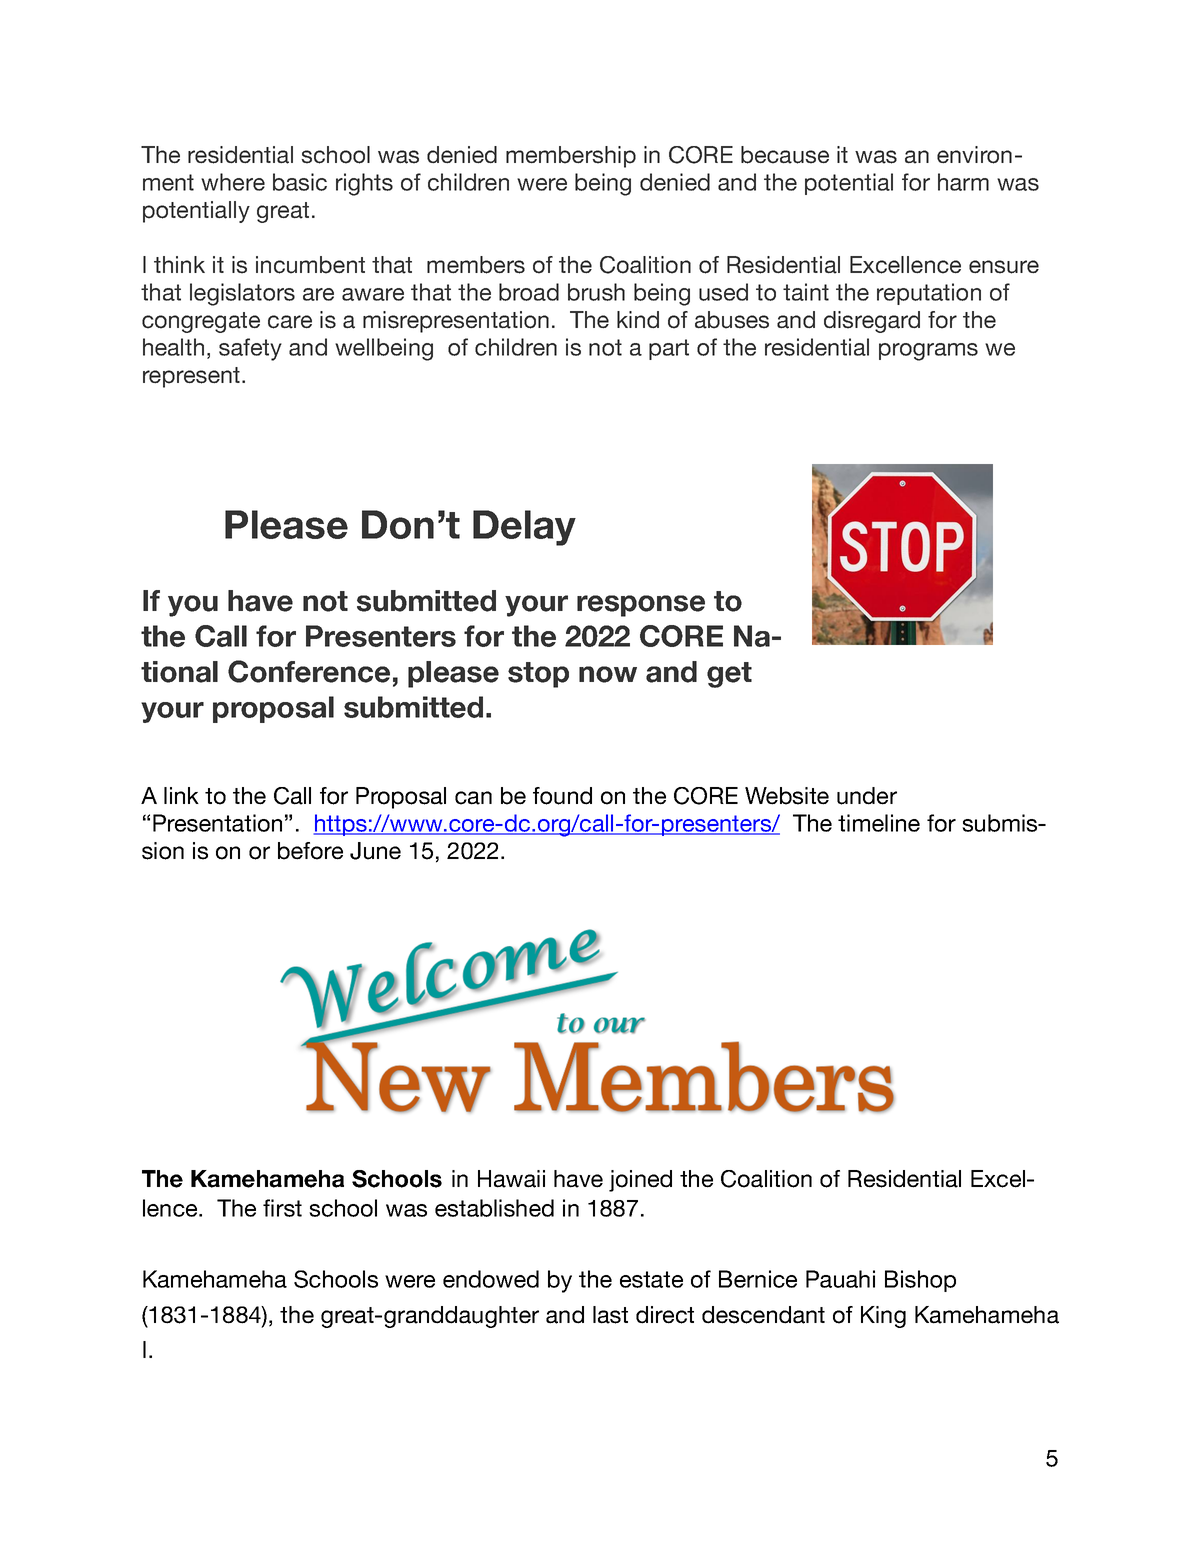 The width and height of the page is (1203, 1557). What do you see at coordinates (729, 675) in the page?
I see `get` at bounding box center [729, 675].
